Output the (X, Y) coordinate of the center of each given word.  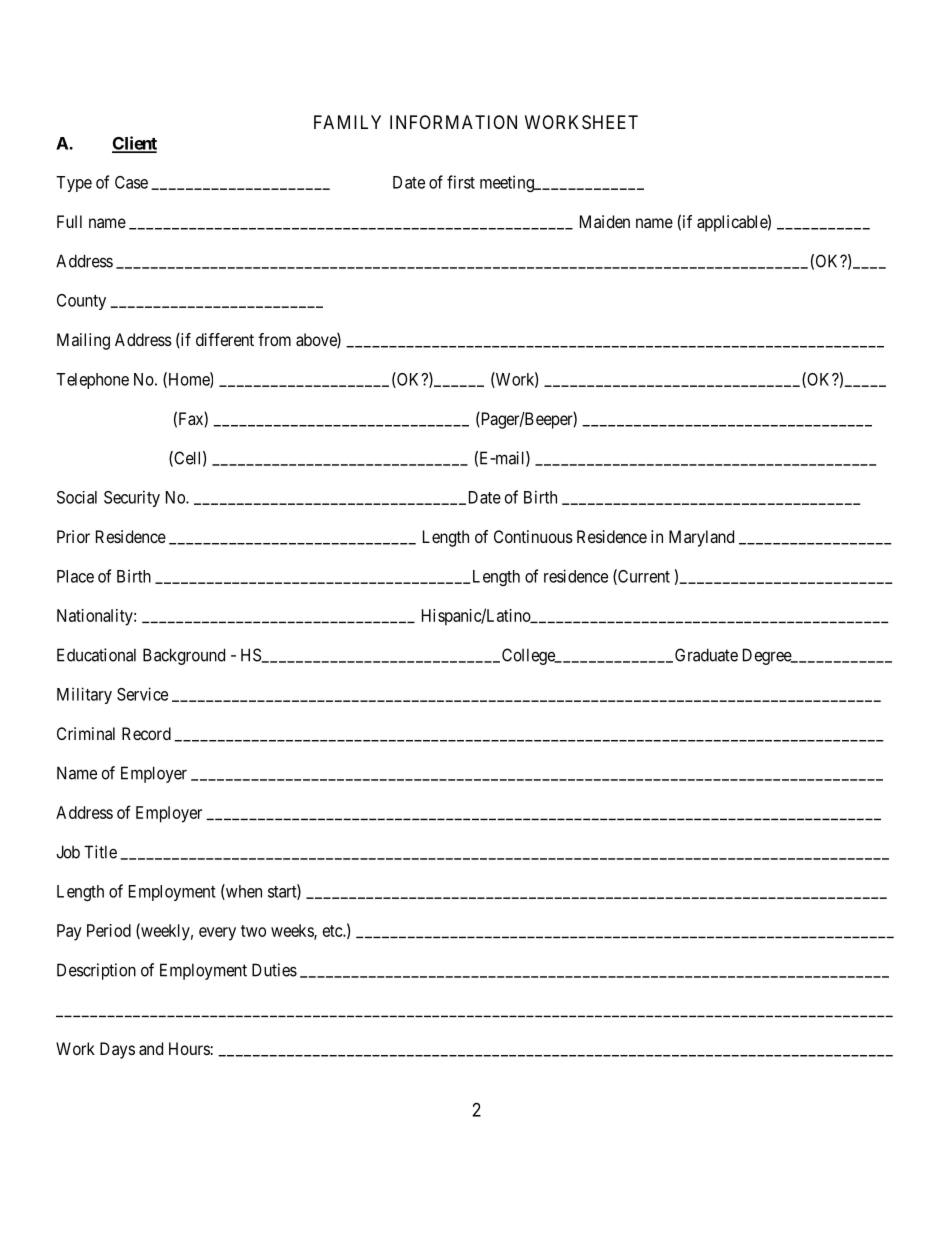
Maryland (701, 538)
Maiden (605, 221)
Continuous (533, 536)
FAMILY (347, 122)
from (274, 339)
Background (184, 656)
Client (134, 144)
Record (146, 733)
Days (117, 1050)
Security (132, 498)
